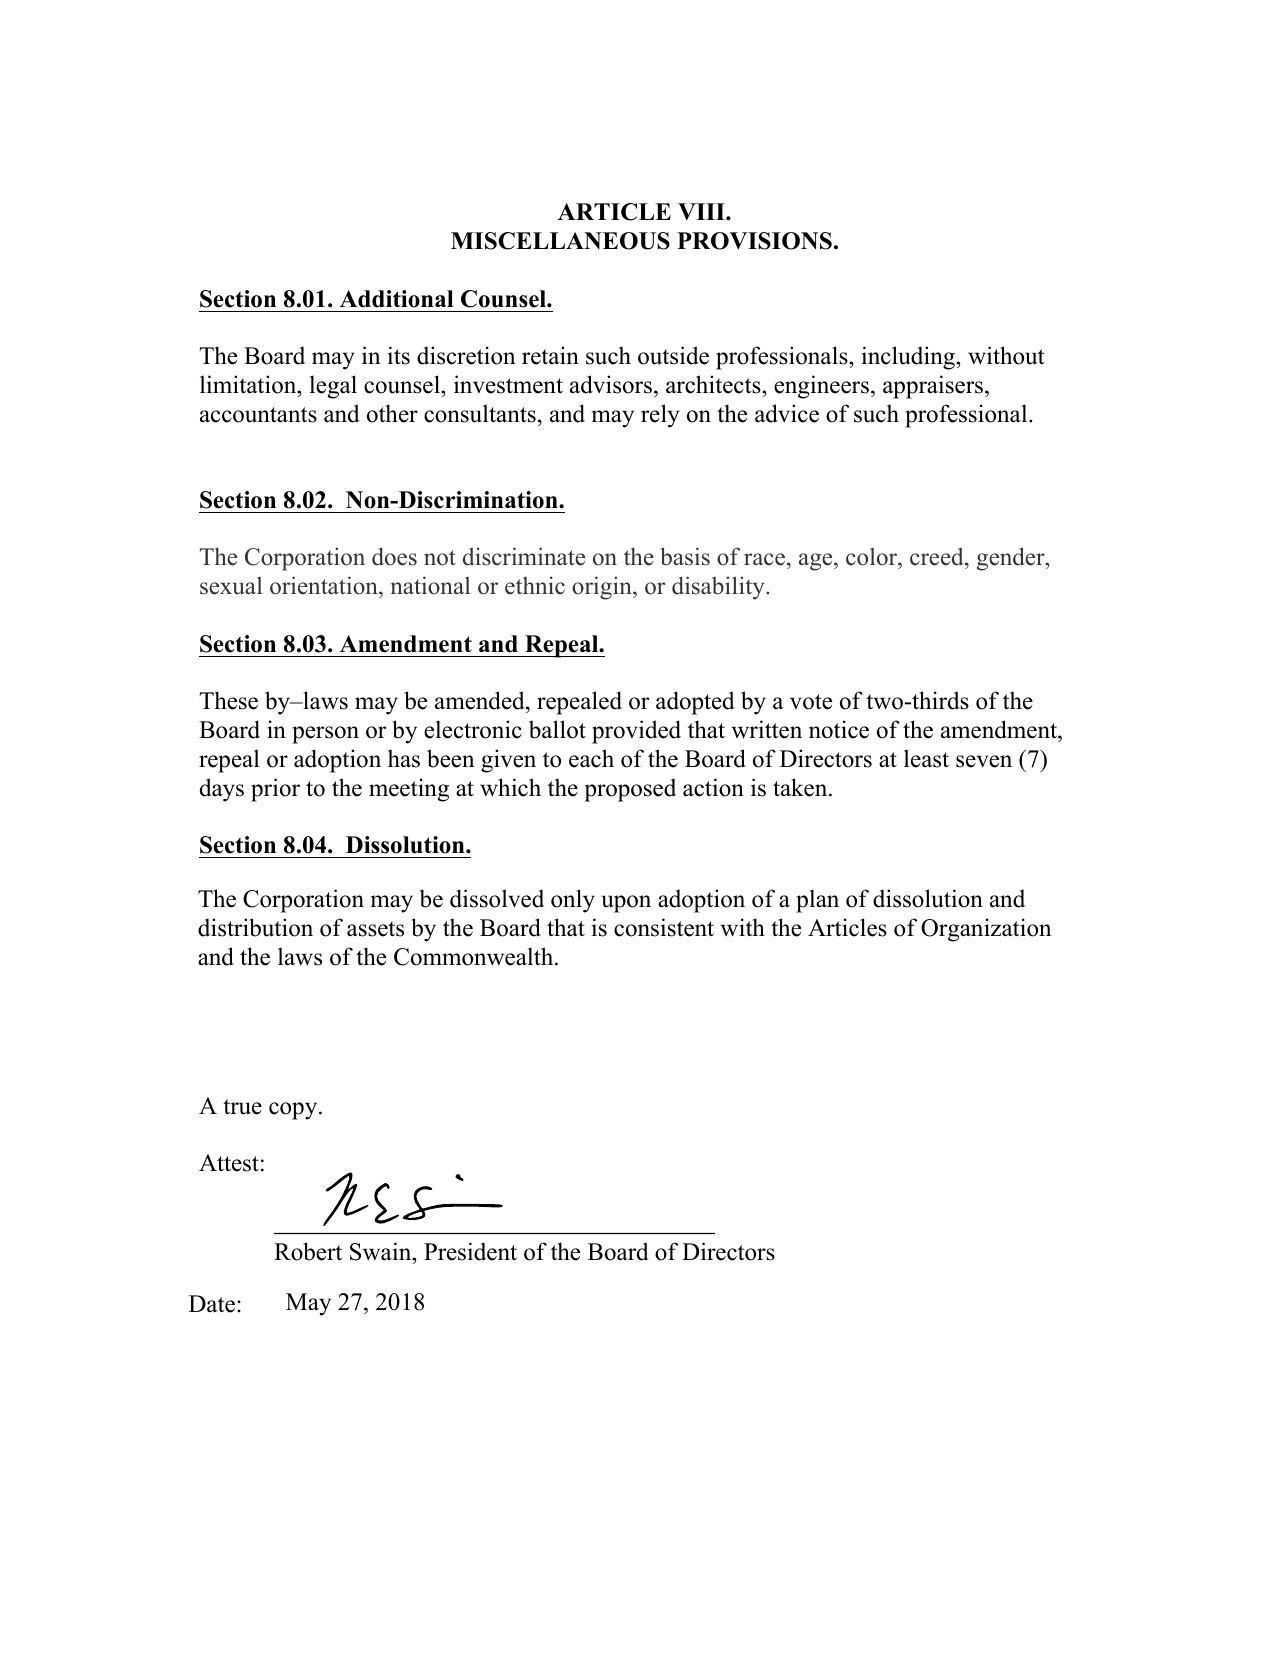 This screenshot has width=1278, height=1653. Describe the element at coordinates (308, 1251) in the screenshot. I see `Robert` at that location.
